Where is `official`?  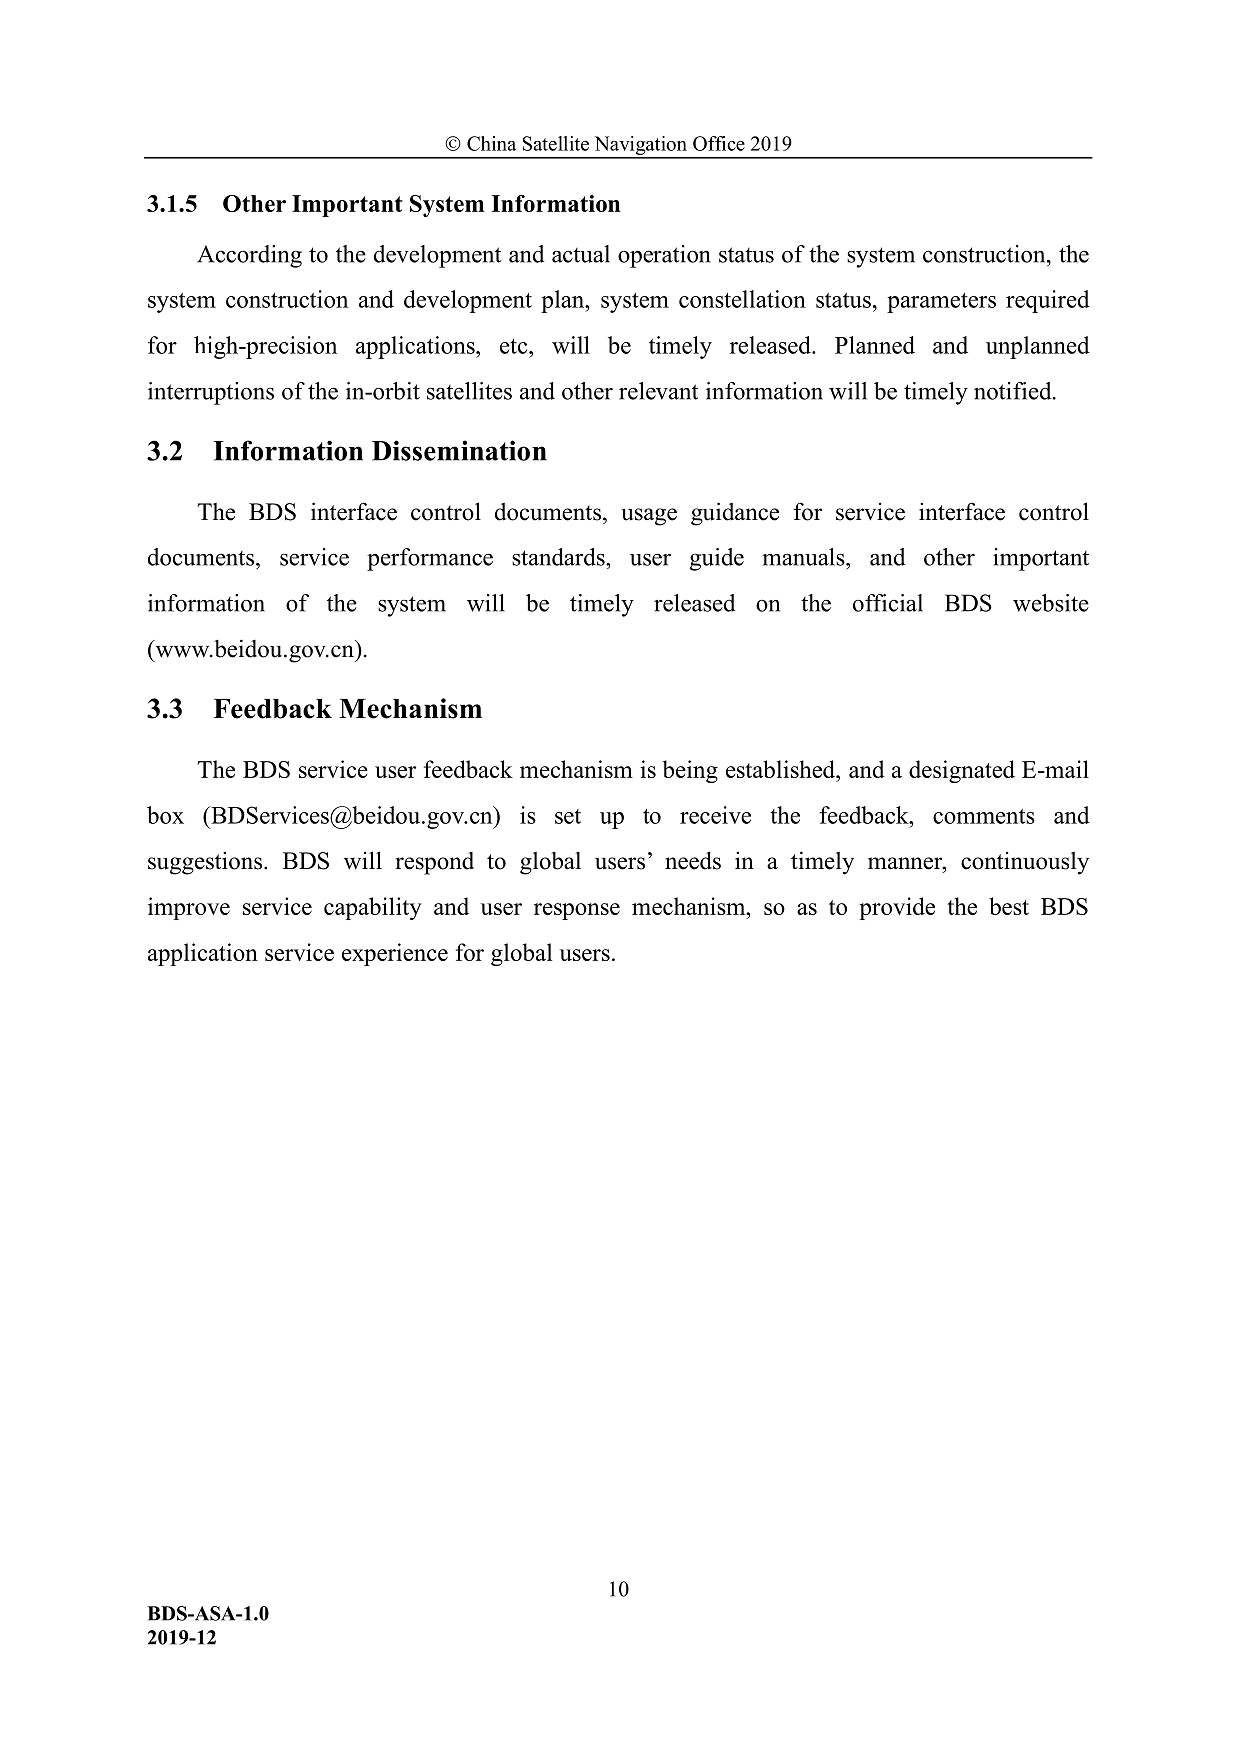
official is located at coordinates (888, 603).
